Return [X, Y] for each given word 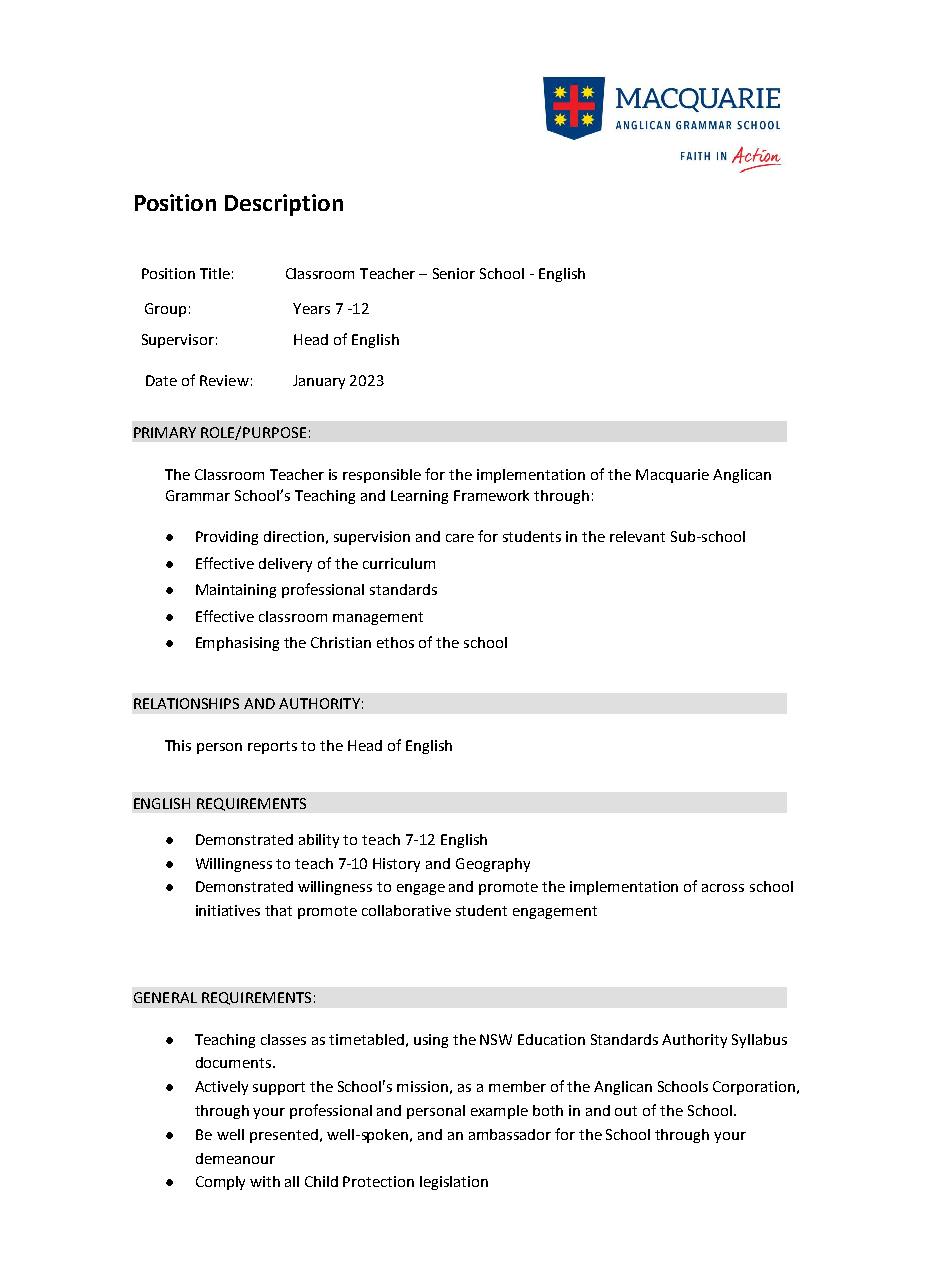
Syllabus [759, 1041]
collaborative [406, 910]
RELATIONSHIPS [186, 703]
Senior [454, 273]
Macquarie [672, 476]
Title [215, 273]
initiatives [228, 910]
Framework [491, 495]
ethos [395, 642]
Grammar [198, 495]
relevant [637, 536]
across [723, 888]
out [626, 1111]
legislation [454, 1183]
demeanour [235, 1158]
